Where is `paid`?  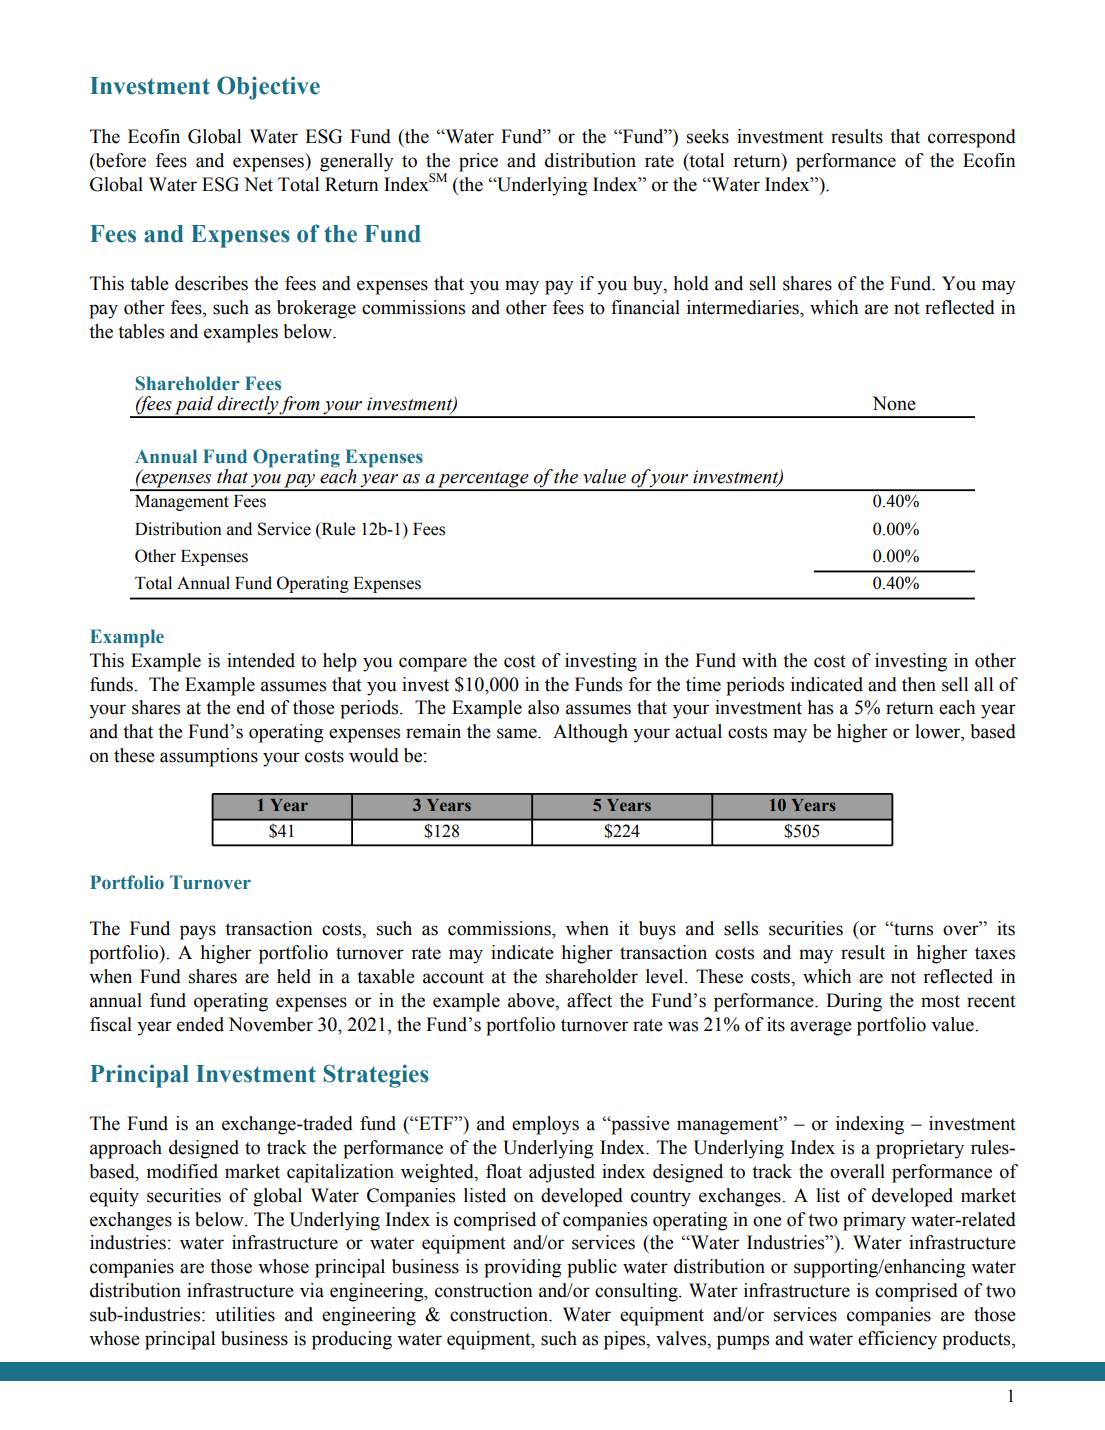 paid is located at coordinates (194, 406).
